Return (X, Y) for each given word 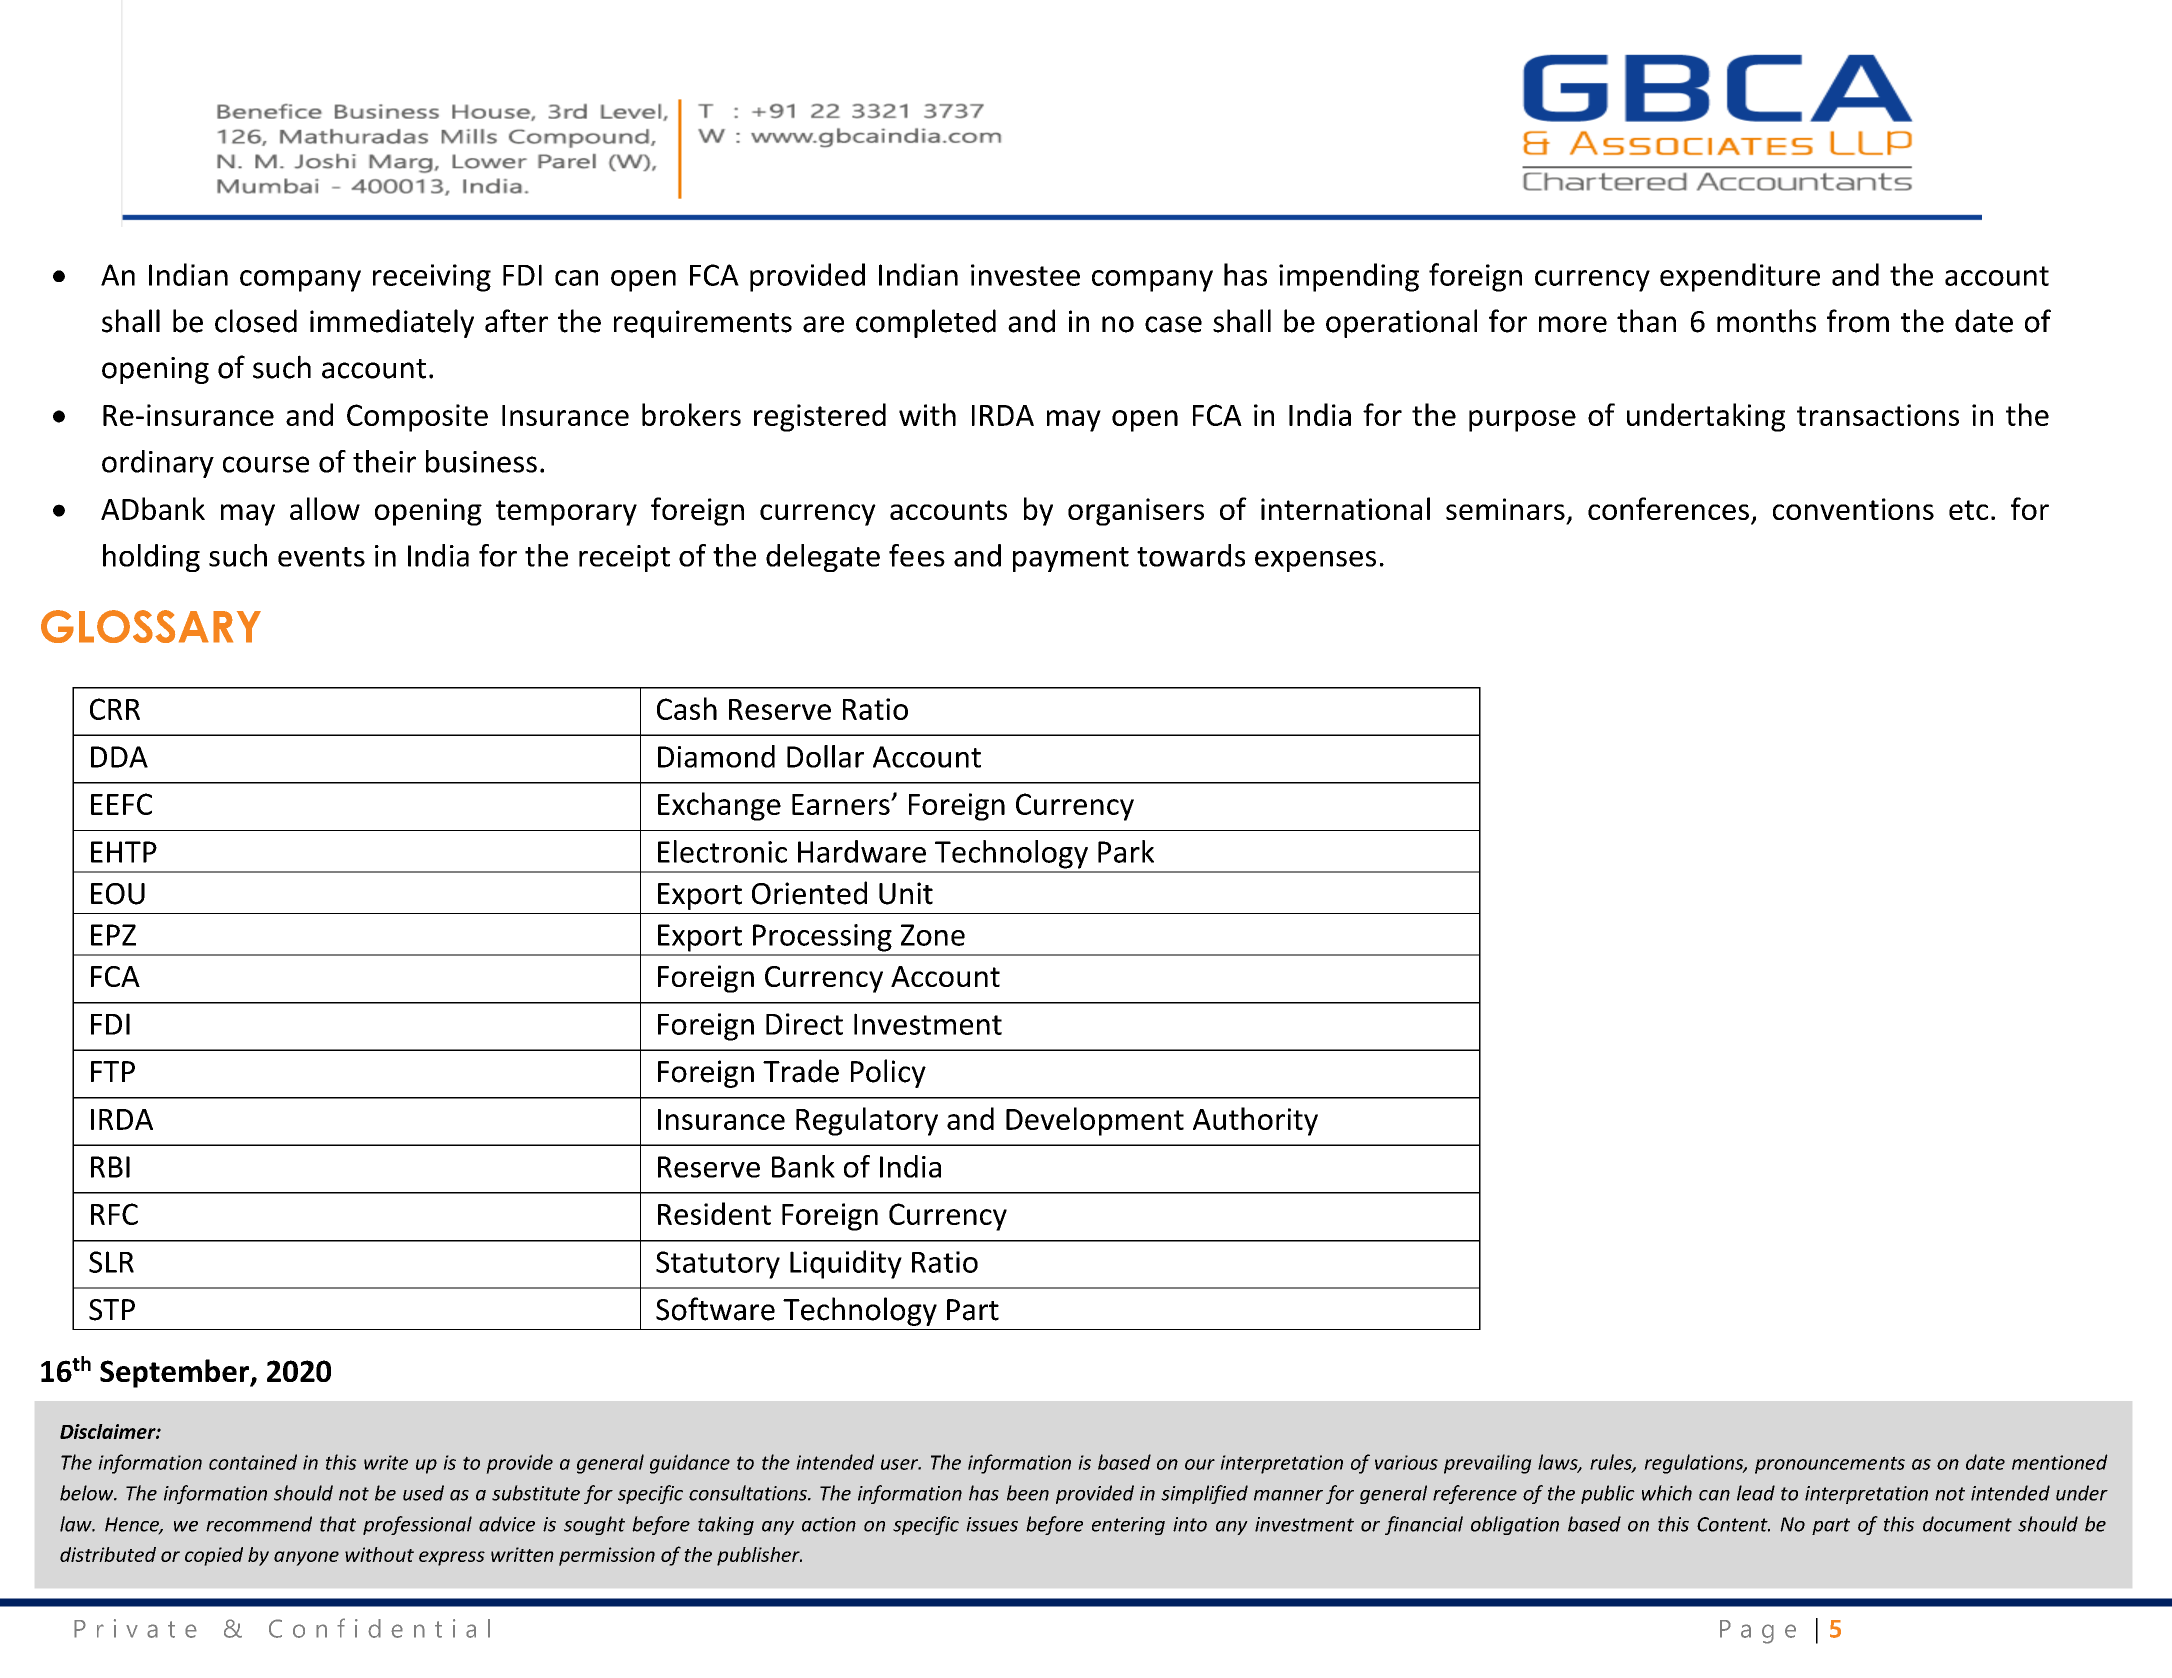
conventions (1853, 509)
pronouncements (1830, 1465)
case (1173, 324)
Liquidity (846, 1264)
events (321, 557)
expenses (1315, 561)
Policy (888, 1073)
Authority (1255, 1121)
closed (256, 321)
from (1858, 321)
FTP (113, 1071)
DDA (119, 757)
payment (1071, 559)
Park (1126, 851)
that (338, 1524)
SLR (111, 1262)
